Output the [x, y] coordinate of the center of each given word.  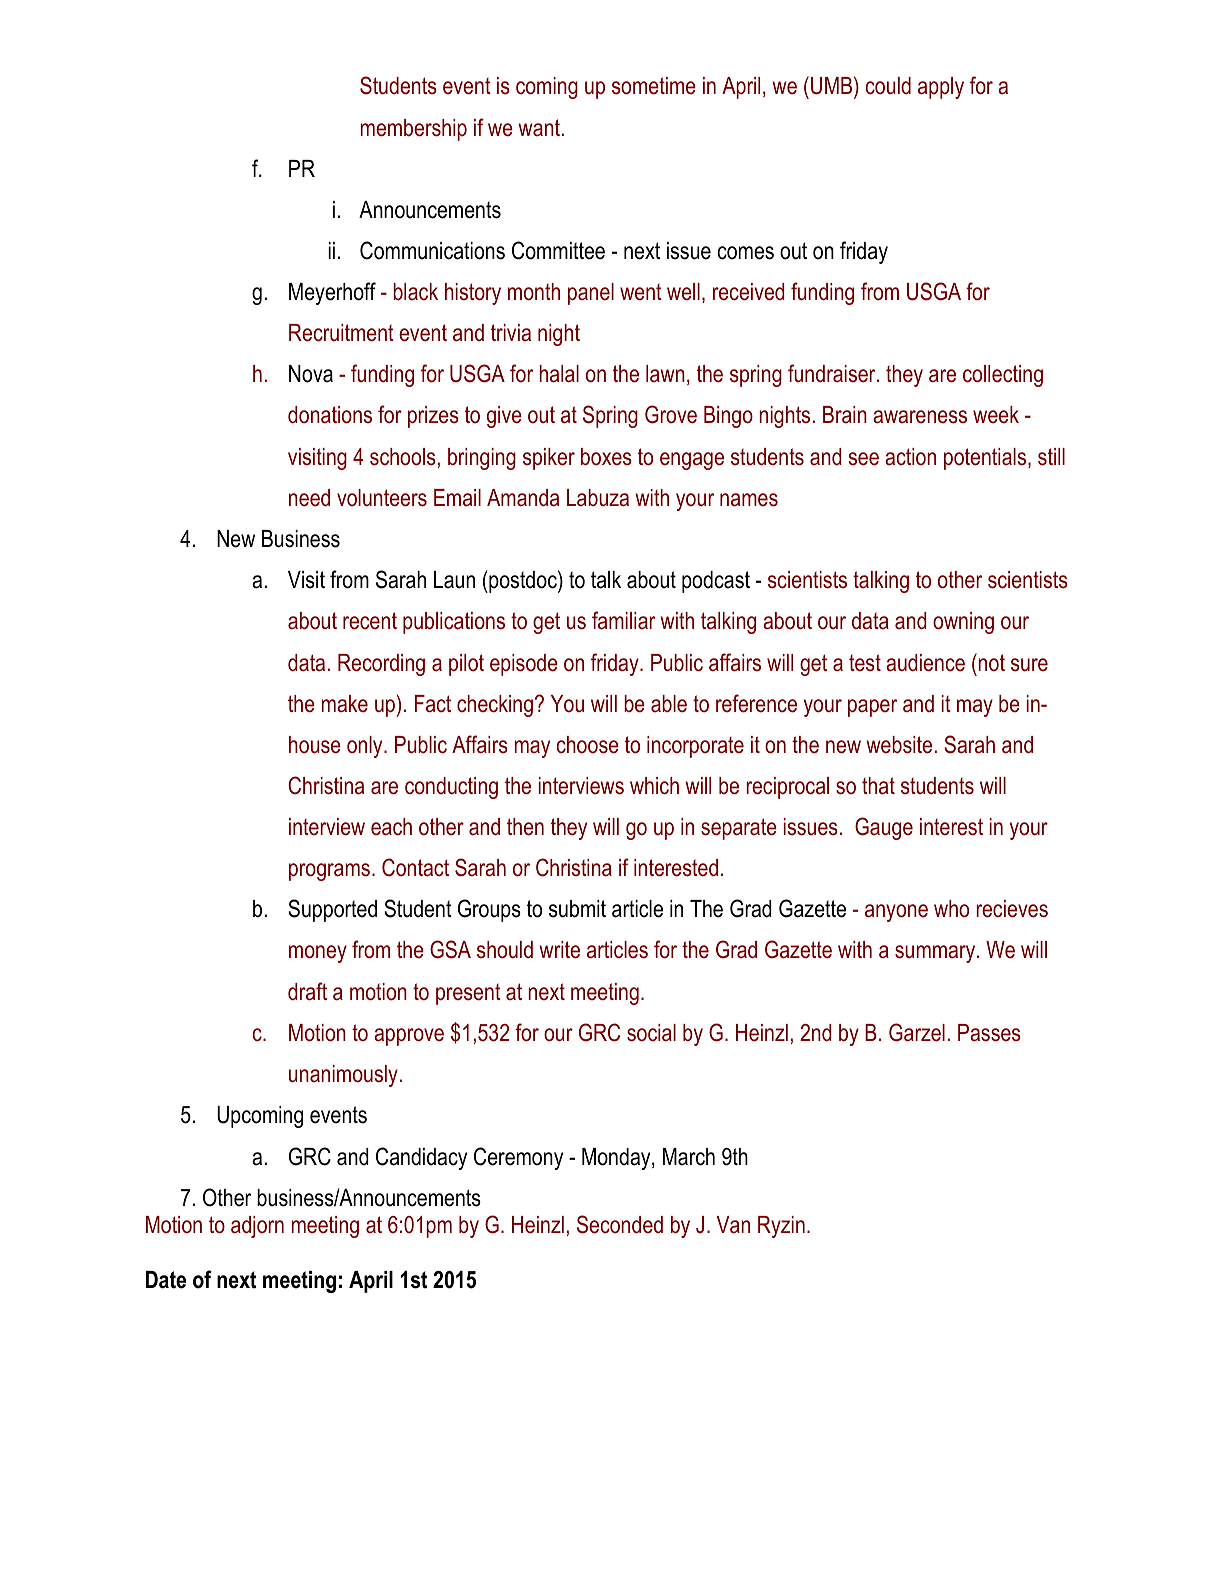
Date [166, 1280]
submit [577, 909]
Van [733, 1225]
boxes [606, 457]
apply [941, 88]
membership [414, 130]
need [309, 498]
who [951, 909]
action [910, 457]
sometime [654, 86]
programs [329, 872]
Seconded [620, 1224]
